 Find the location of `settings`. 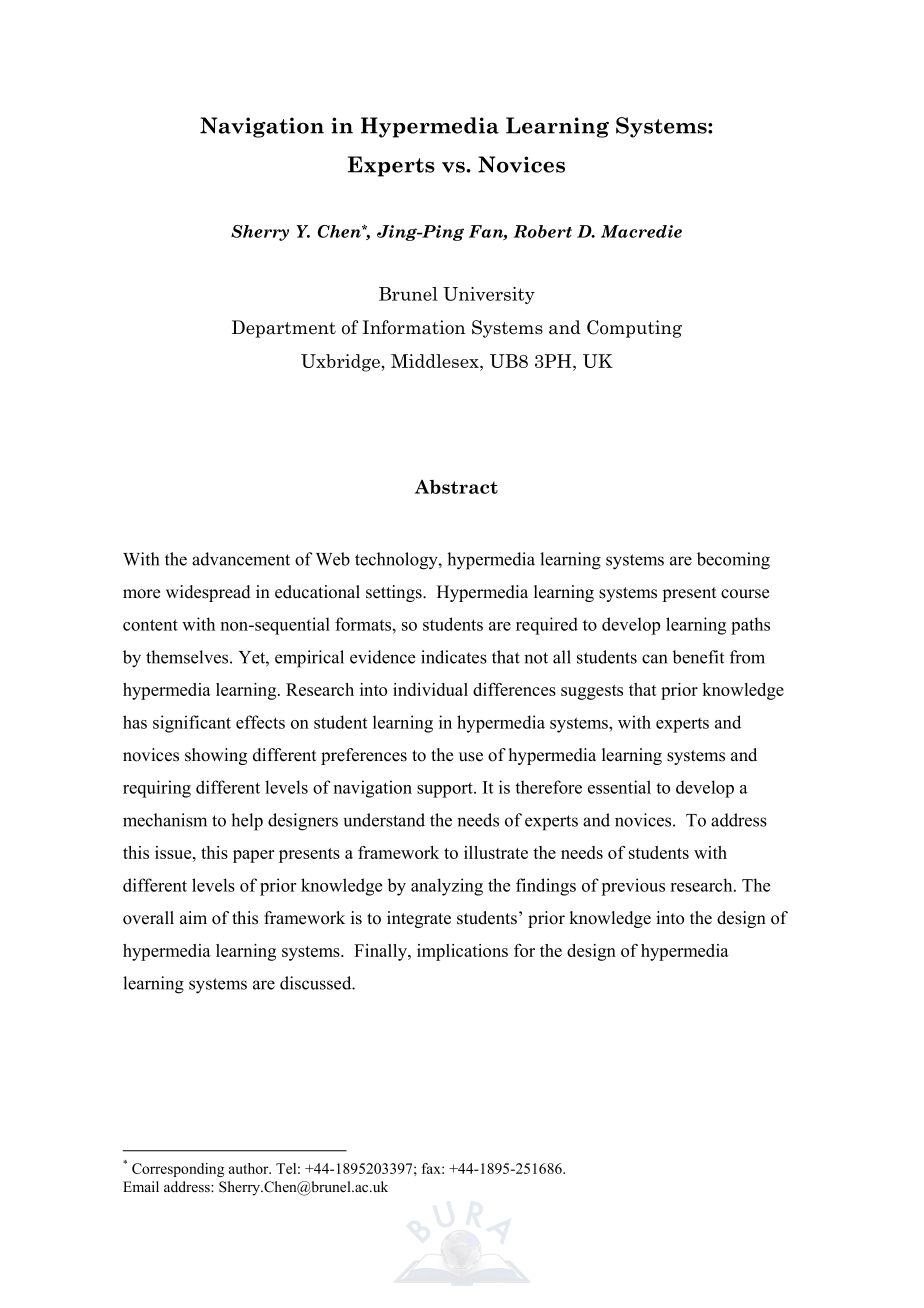

settings is located at coordinates (395, 593).
